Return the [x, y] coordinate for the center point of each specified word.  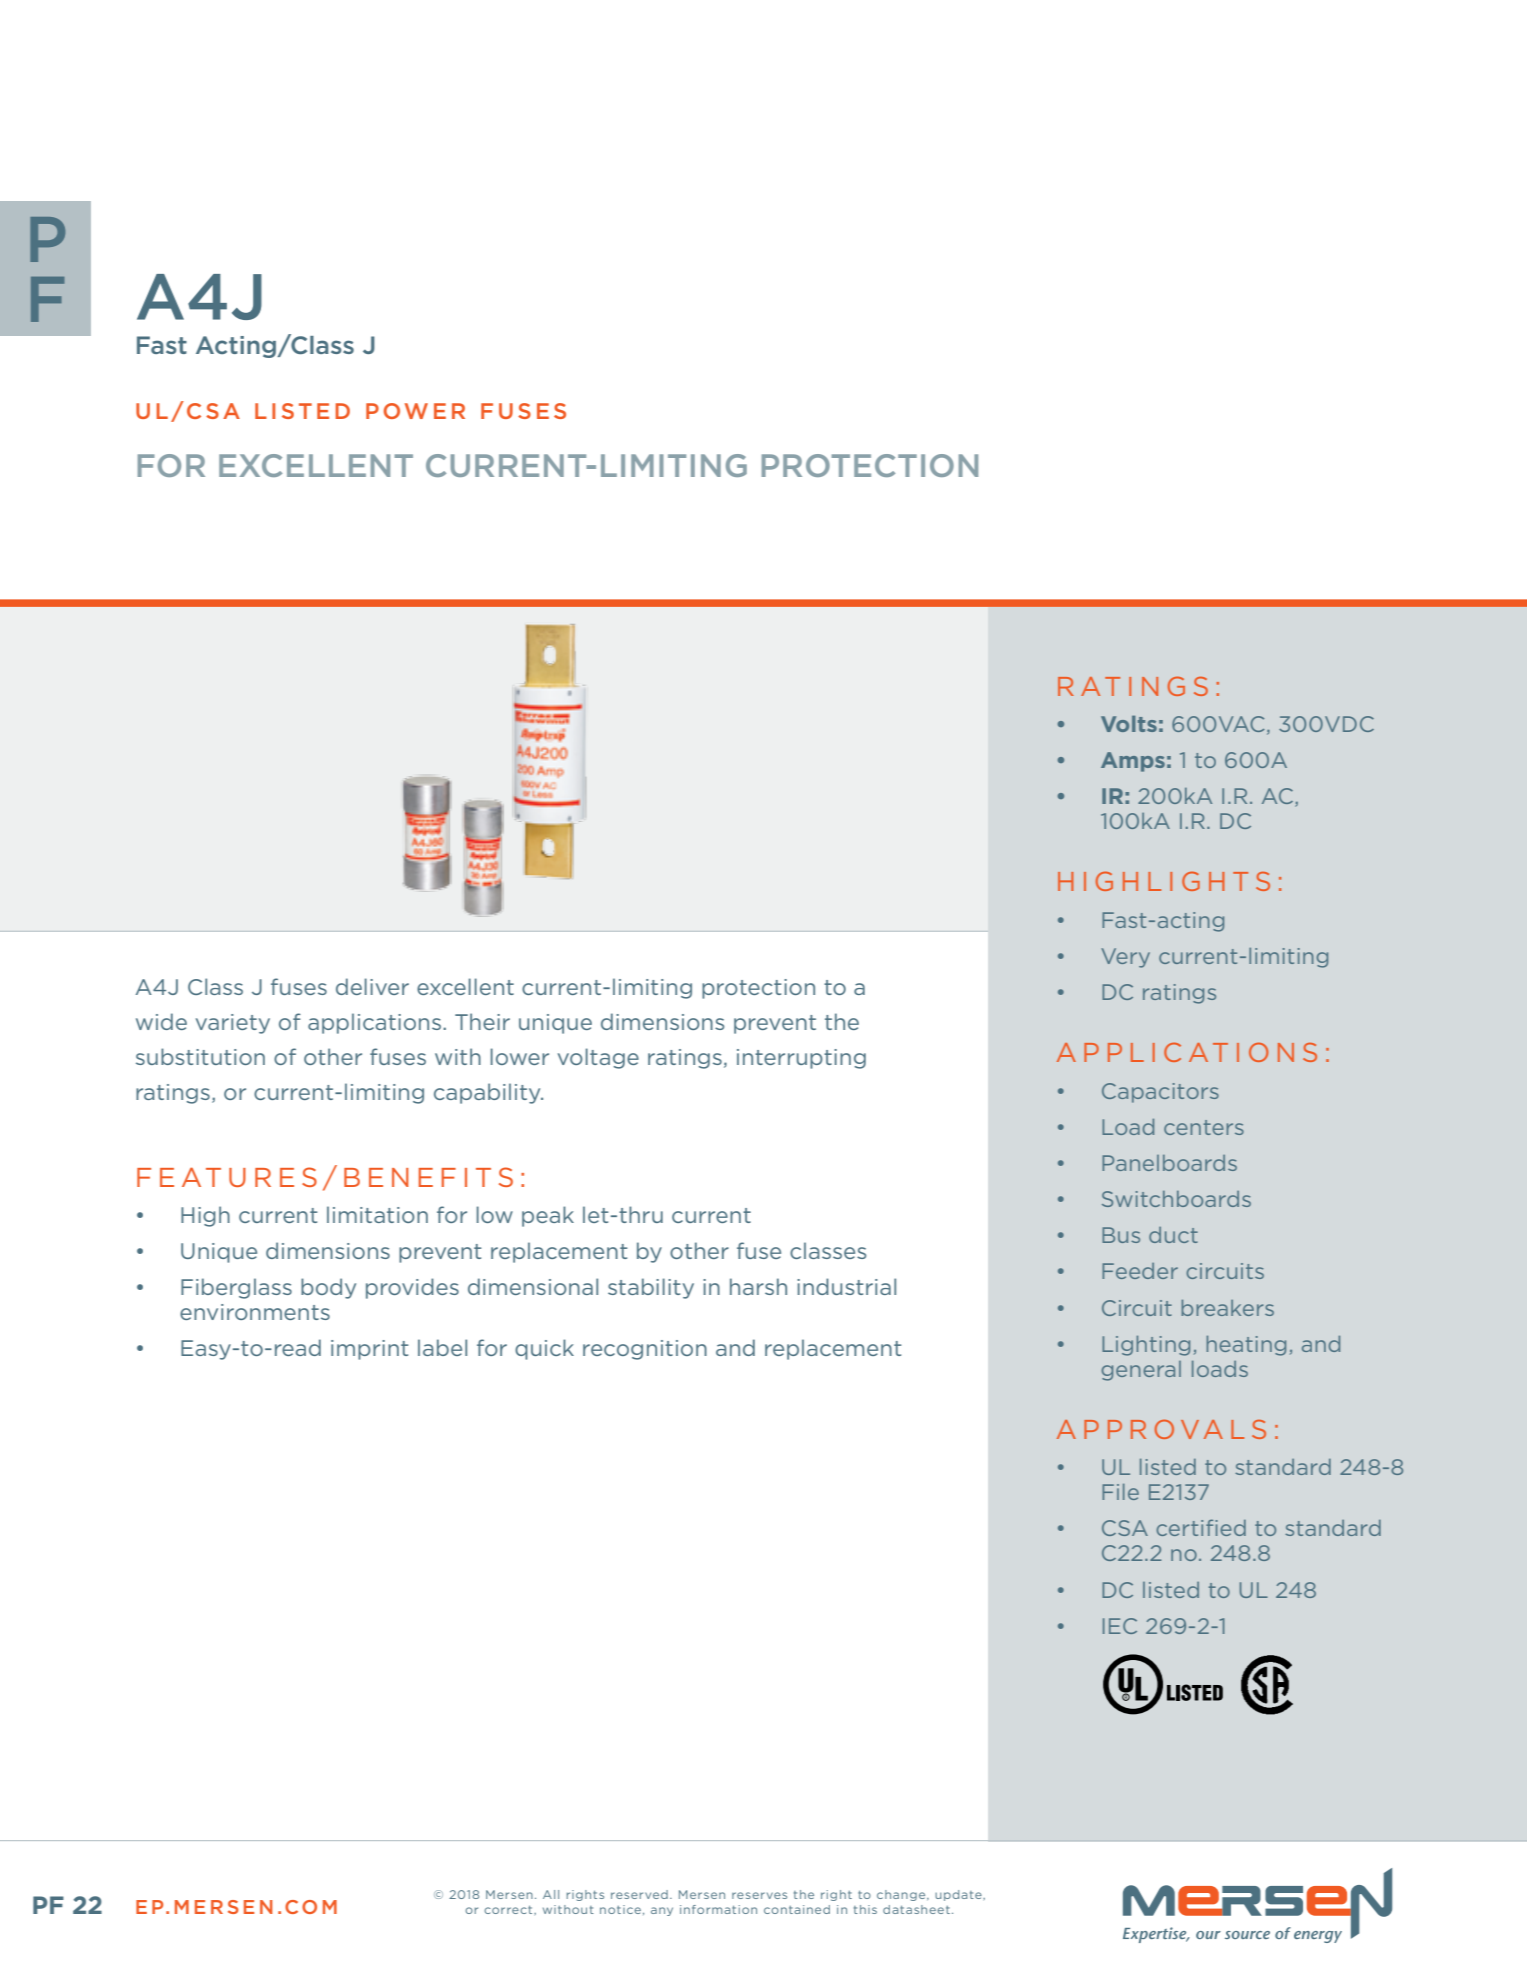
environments [255, 1312]
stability [651, 1288]
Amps [1133, 762]
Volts [1129, 724]
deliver [372, 986]
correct [509, 1910]
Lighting [1146, 1346]
